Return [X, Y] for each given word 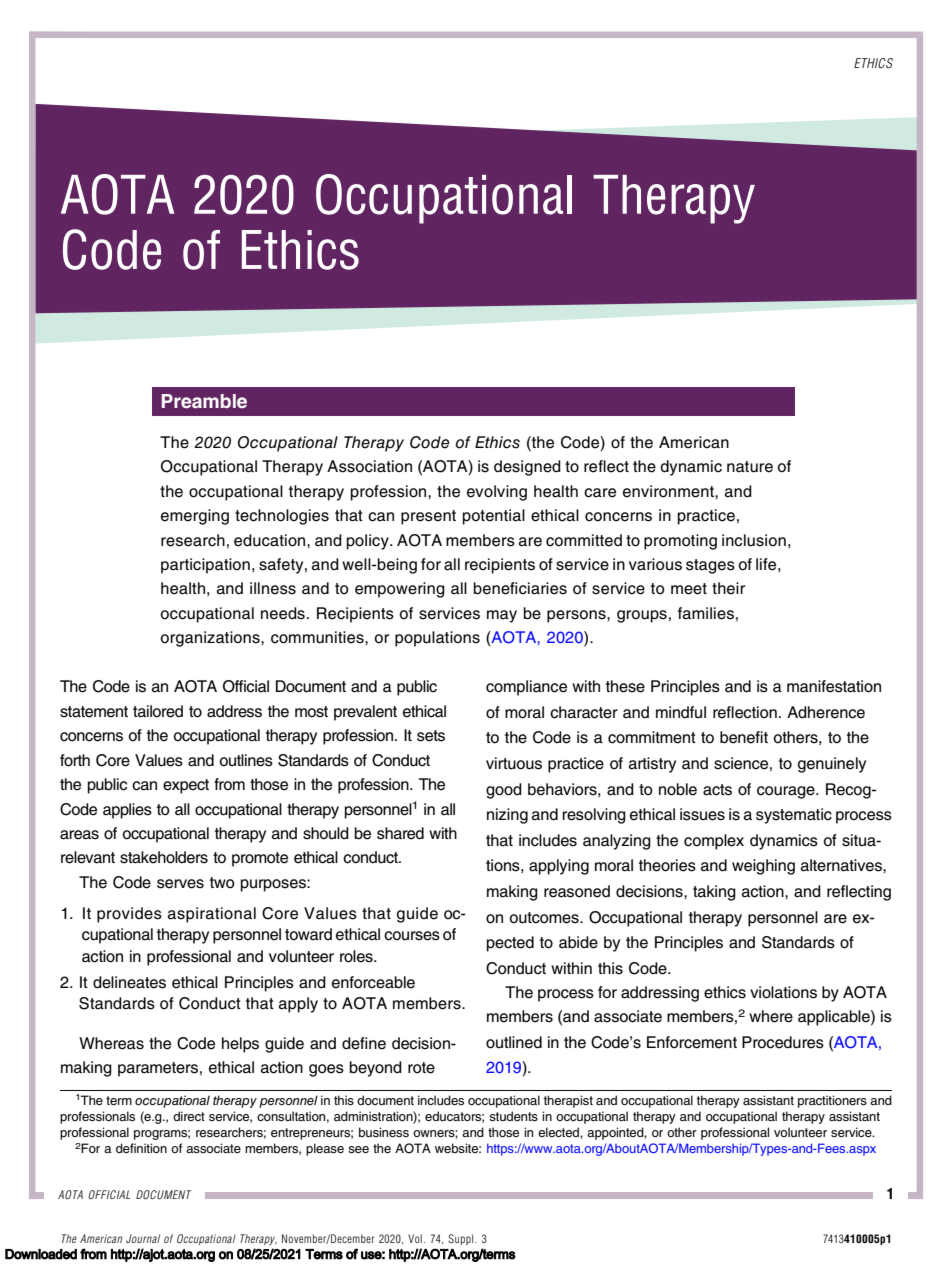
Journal [143, 1238]
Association [369, 466]
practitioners [832, 1101]
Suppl [462, 1239]
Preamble [204, 401]
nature [750, 467]
